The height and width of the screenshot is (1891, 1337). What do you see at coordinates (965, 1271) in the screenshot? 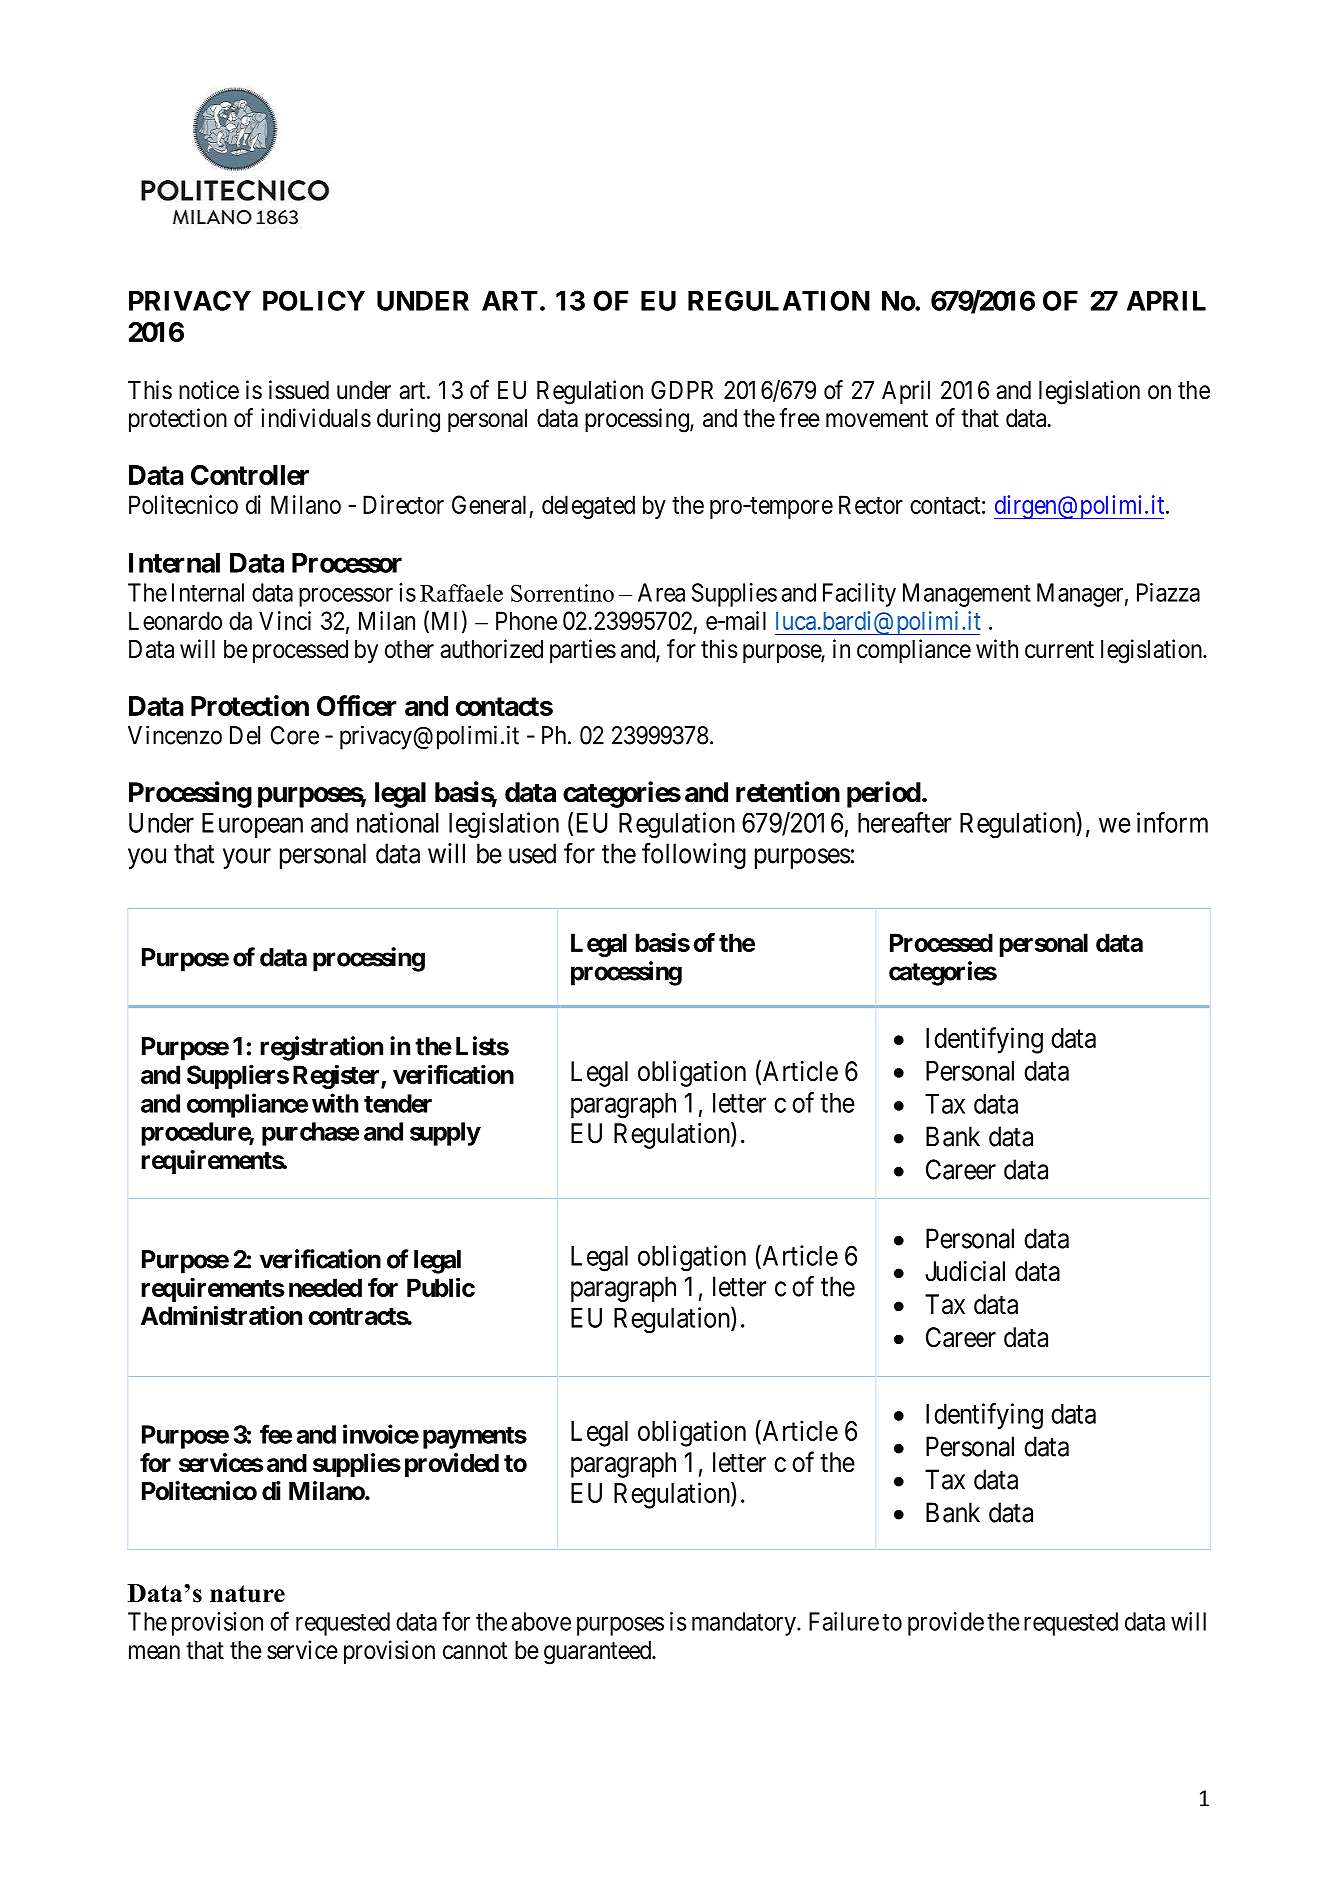
I see `Judicial` at bounding box center [965, 1271].
